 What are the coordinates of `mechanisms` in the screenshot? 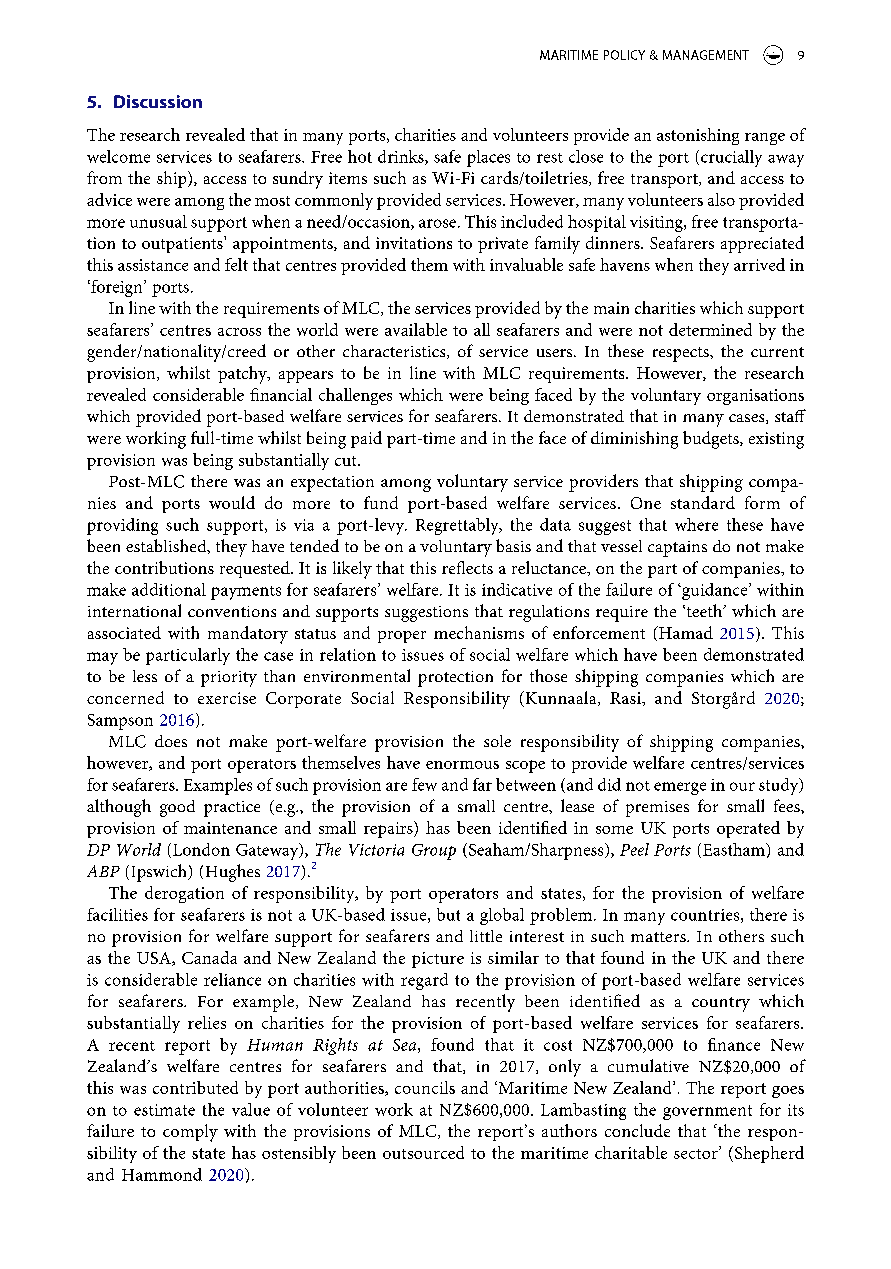 It's located at (479, 632).
